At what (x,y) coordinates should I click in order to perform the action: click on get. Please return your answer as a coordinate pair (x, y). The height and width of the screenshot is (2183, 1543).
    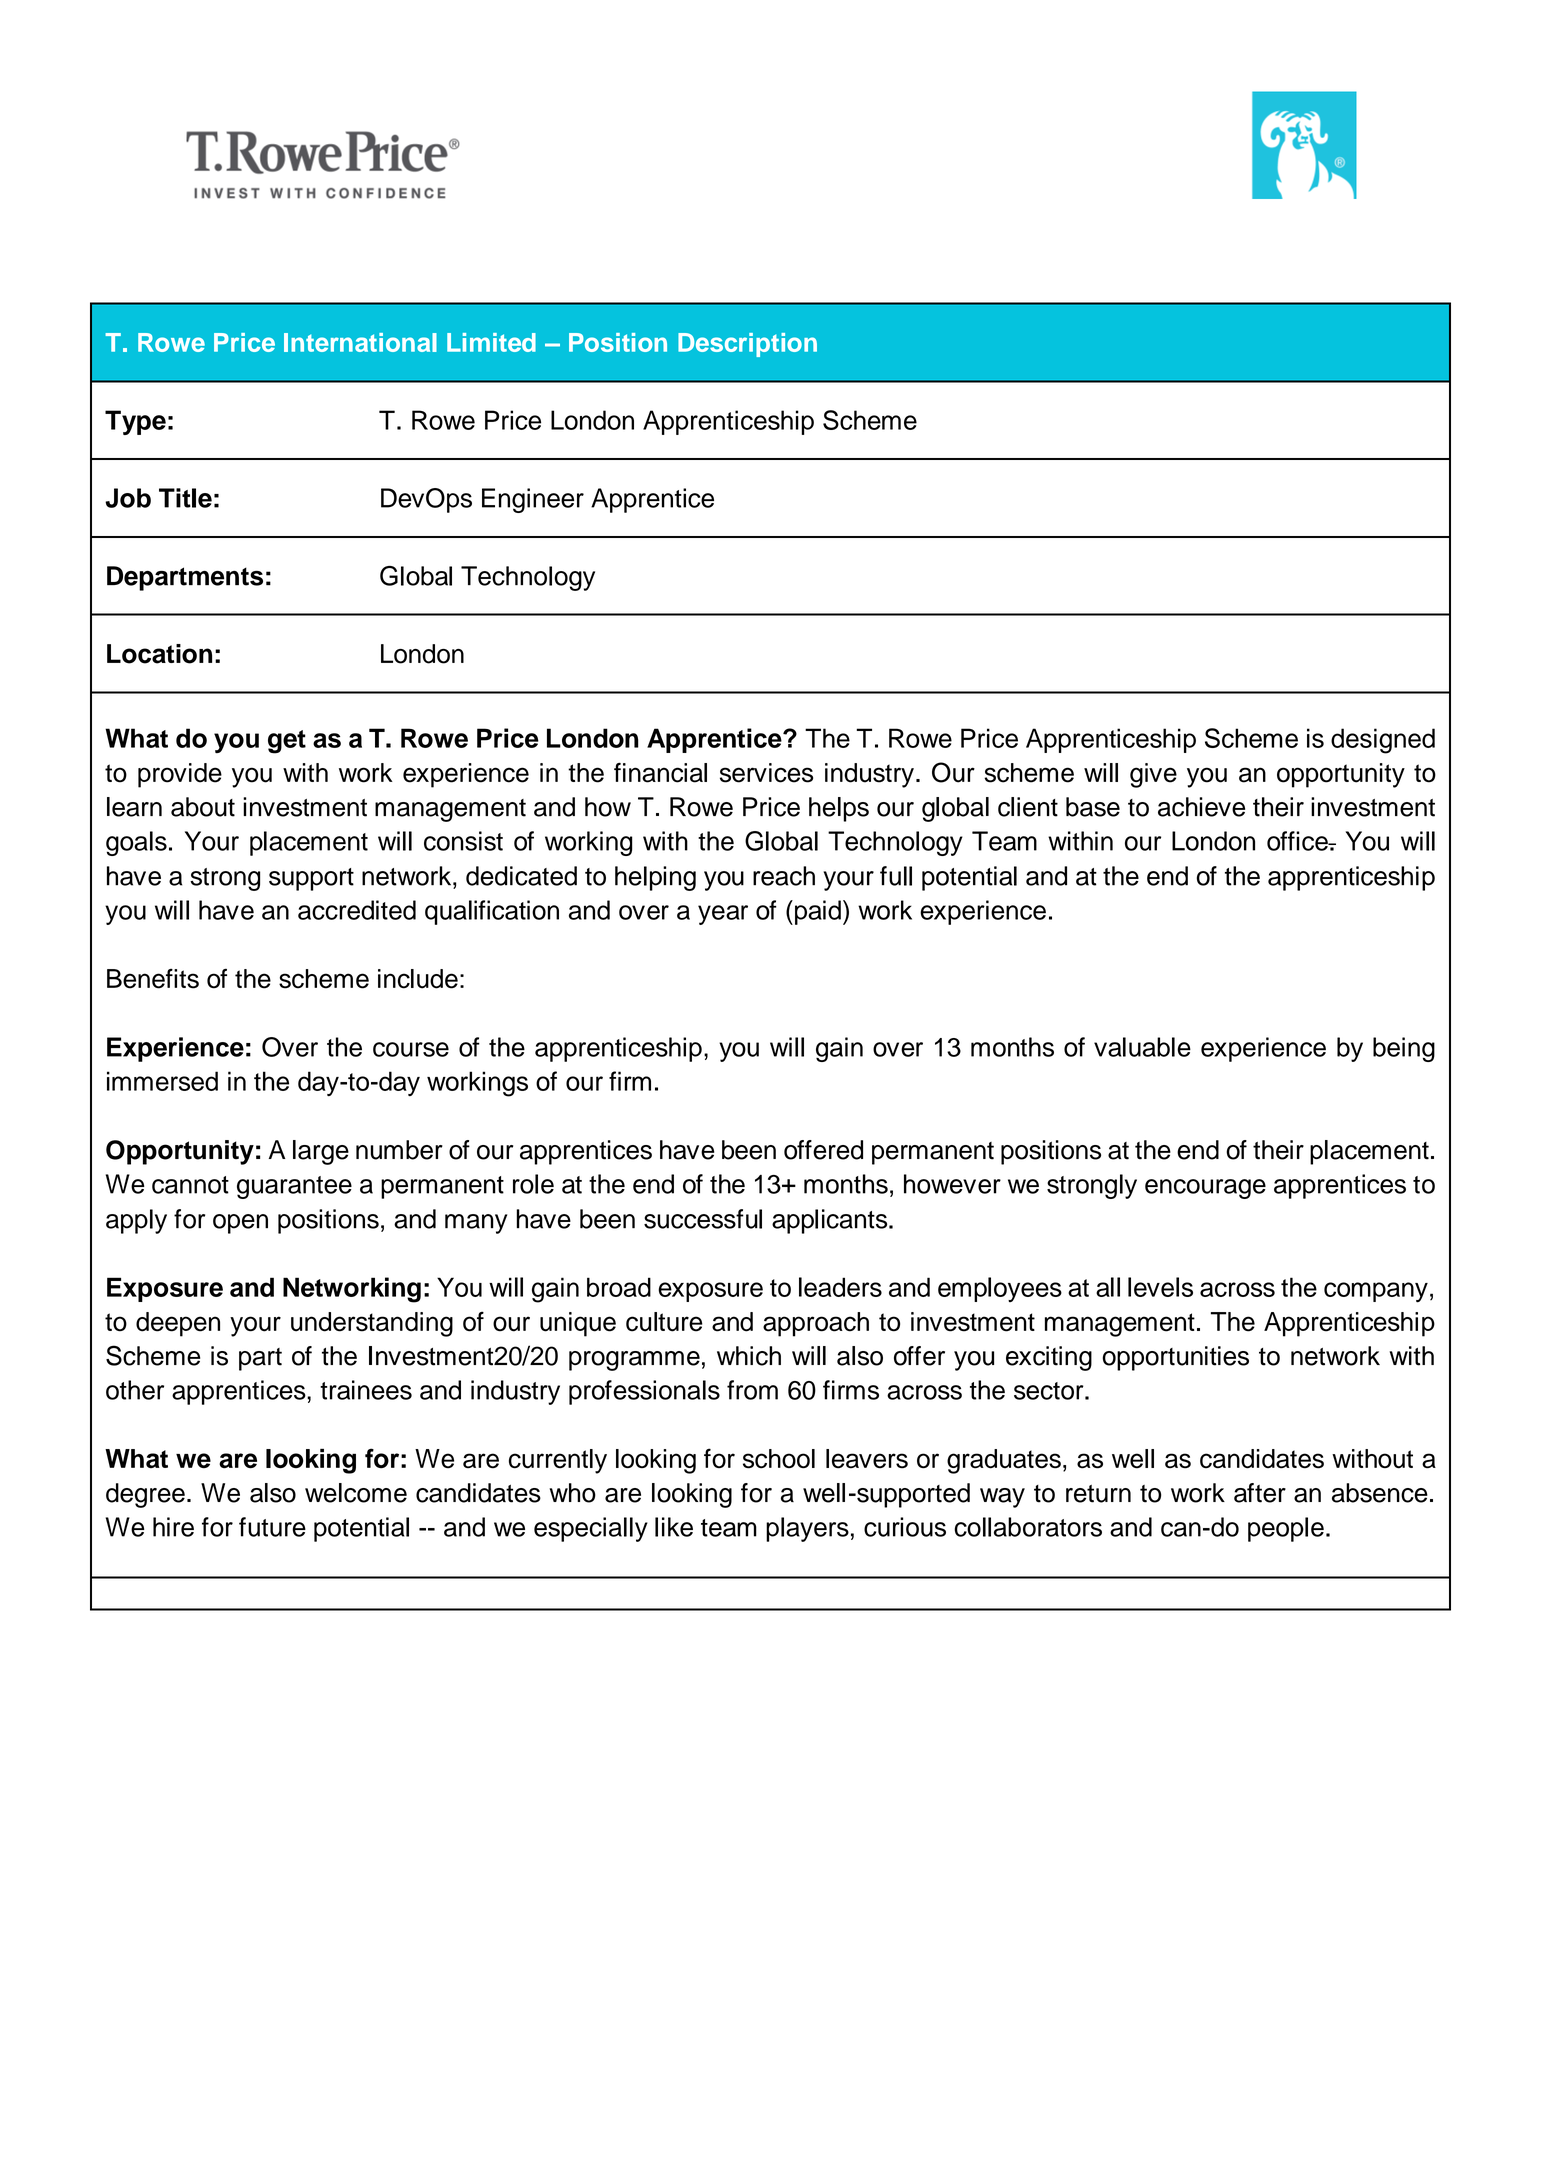
    Looking at the image, I should click on (287, 742).
